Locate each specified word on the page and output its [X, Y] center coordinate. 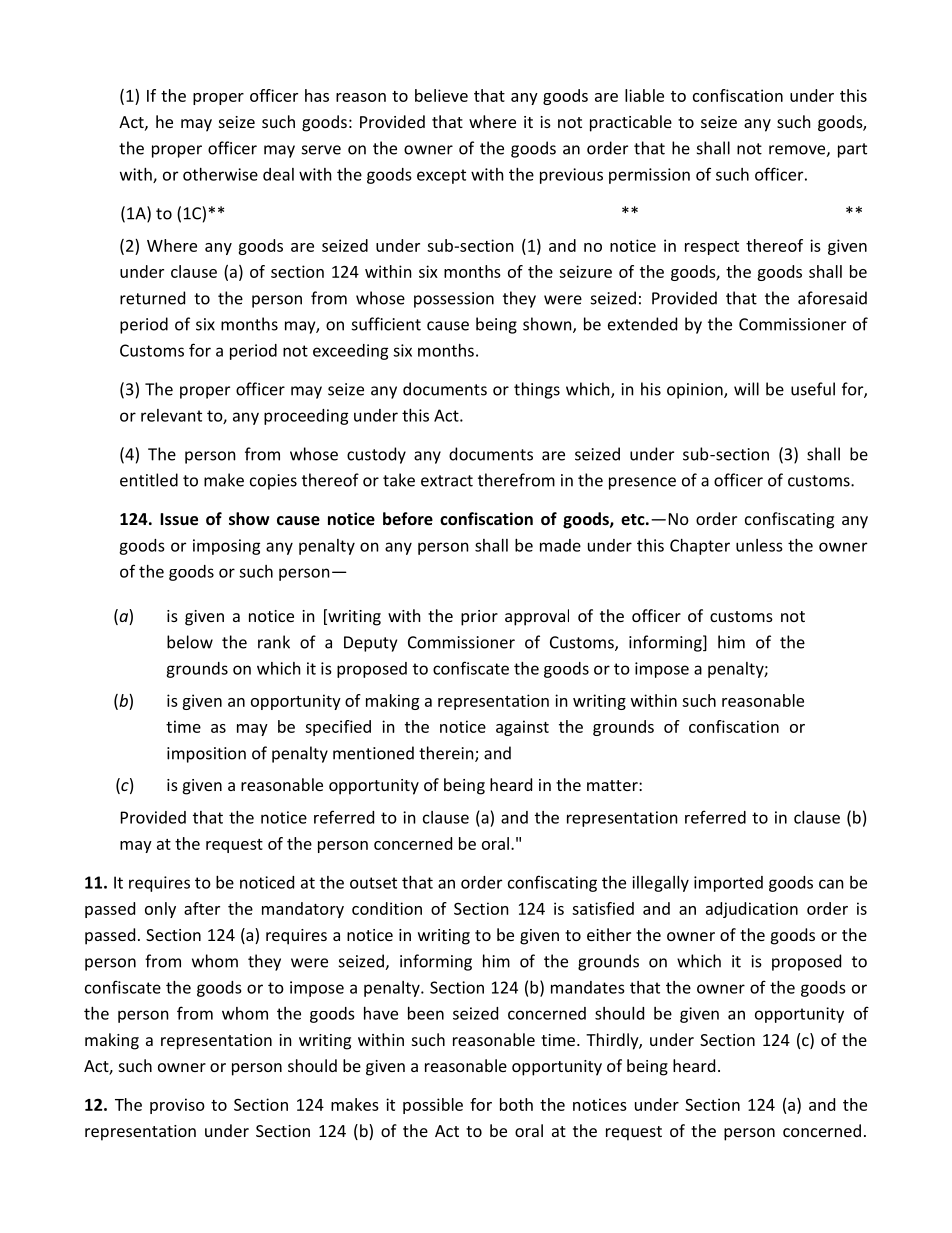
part [852, 150]
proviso [177, 1106]
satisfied [603, 908]
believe [441, 95]
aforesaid [832, 298]
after [202, 908]
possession [454, 300]
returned [152, 298]
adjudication [752, 910]
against [522, 728]
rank [274, 642]
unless [759, 545]
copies [273, 482]
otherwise [220, 174]
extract [447, 481]
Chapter [700, 547]
